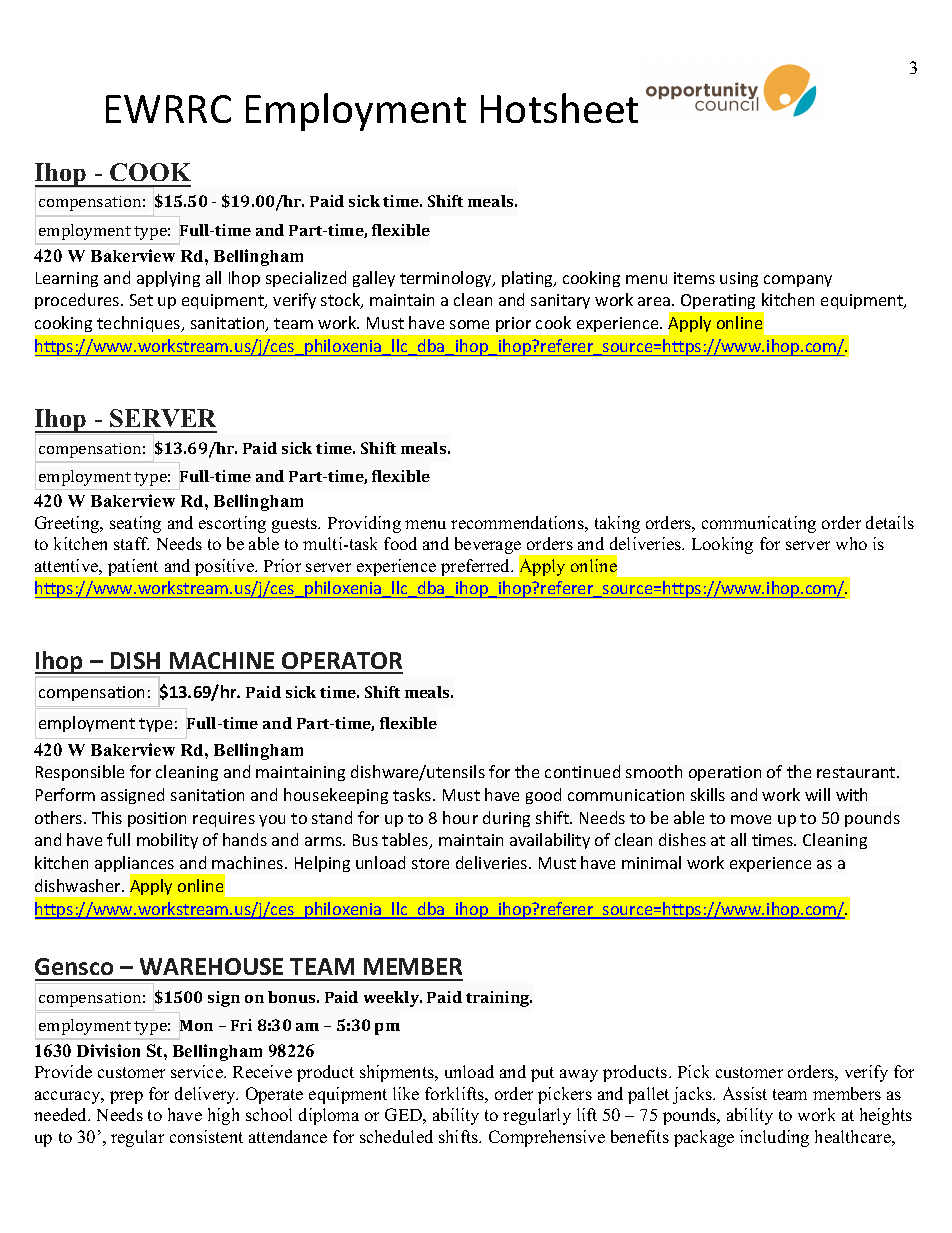 The image size is (952, 1233). I want to click on minimal, so click(651, 862).
